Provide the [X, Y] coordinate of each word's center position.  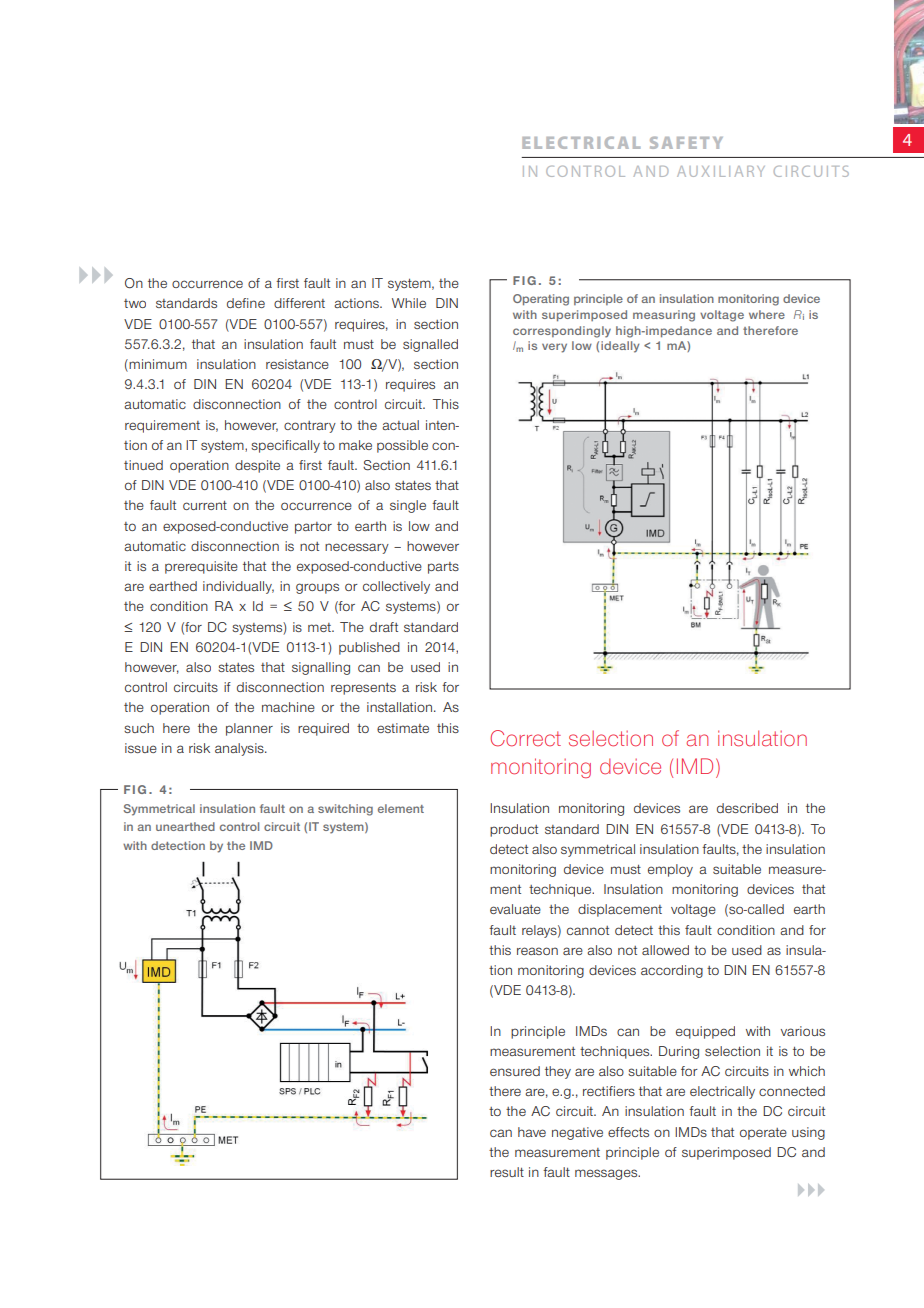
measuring [664, 316]
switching [345, 810]
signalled [430, 345]
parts [443, 568]
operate [763, 1134]
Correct [525, 738]
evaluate [515, 909]
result [507, 1172]
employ [670, 870]
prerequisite [201, 567]
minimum [158, 364]
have [532, 1132]
